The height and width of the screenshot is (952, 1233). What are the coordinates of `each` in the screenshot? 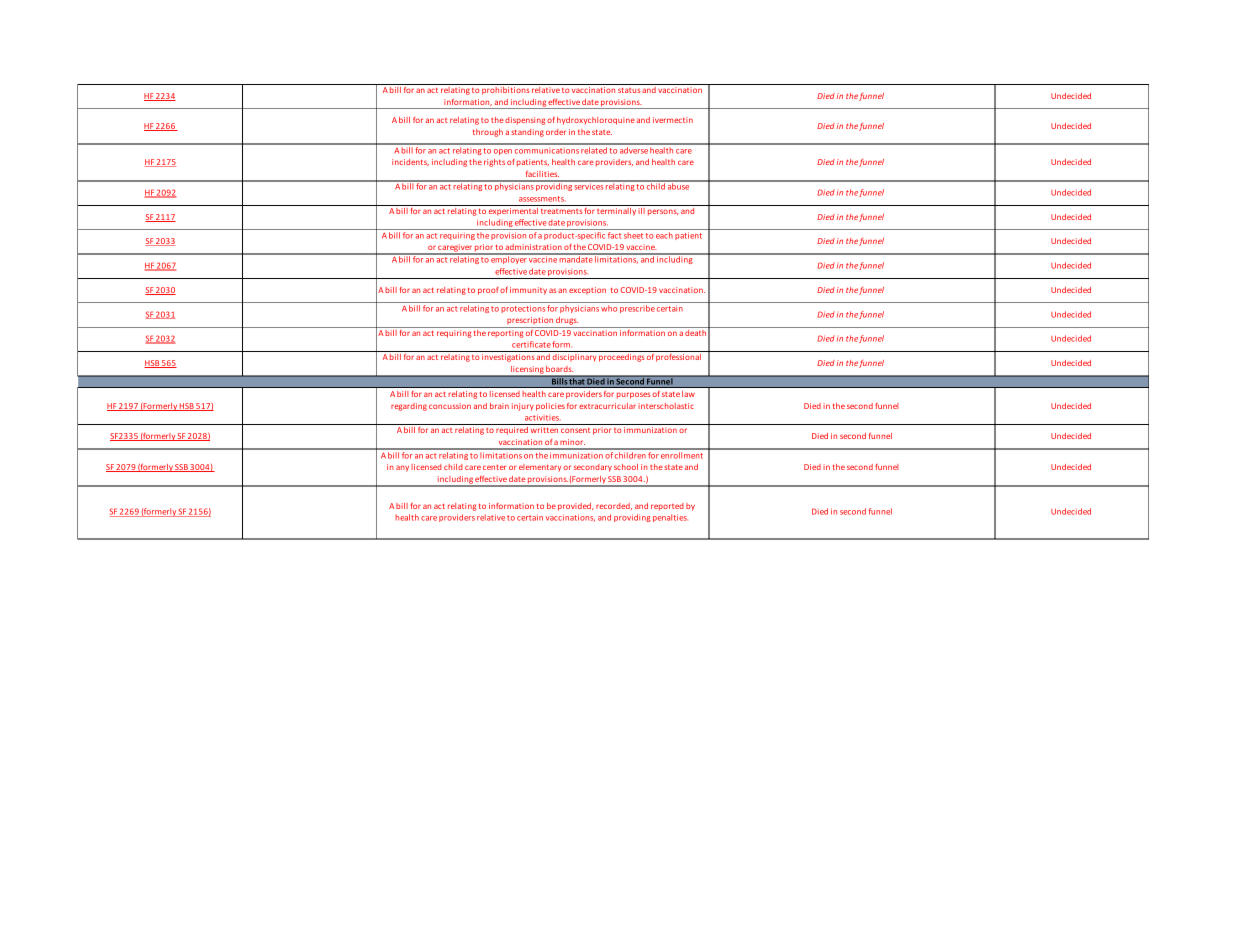 It's located at (664, 235).
